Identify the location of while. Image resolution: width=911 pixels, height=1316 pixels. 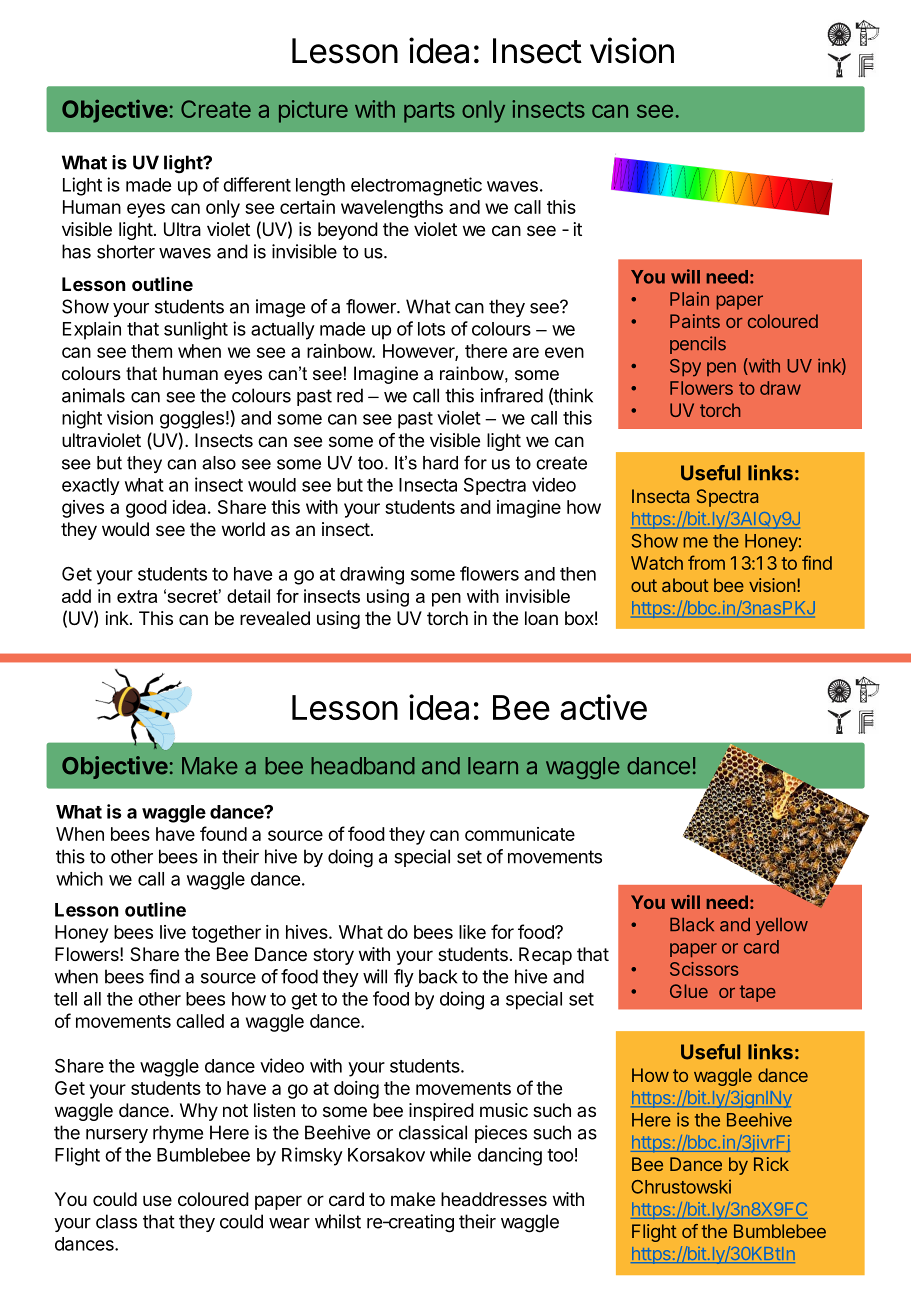
(450, 1154).
